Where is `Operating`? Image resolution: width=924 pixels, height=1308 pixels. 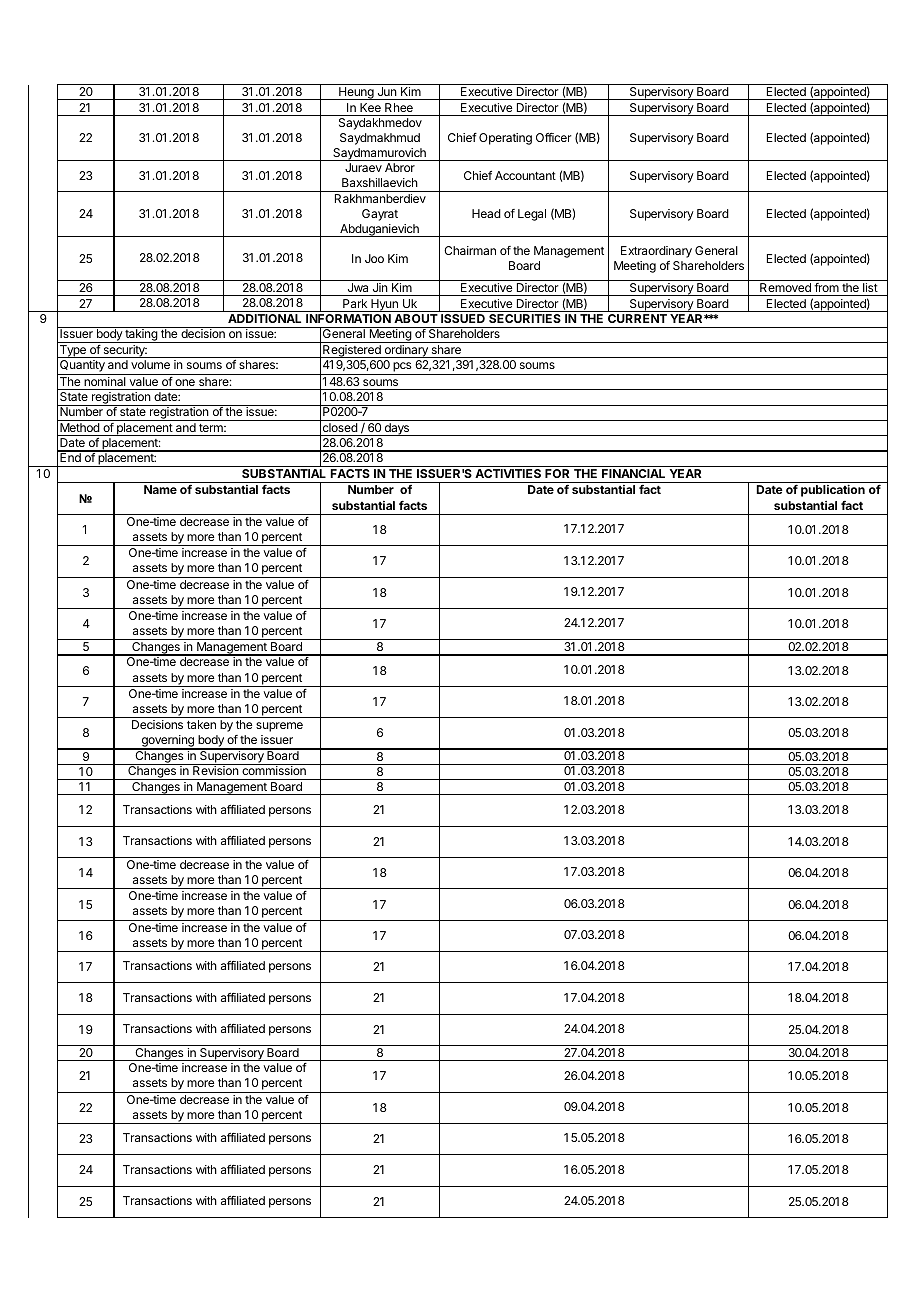
Operating is located at coordinates (505, 139).
